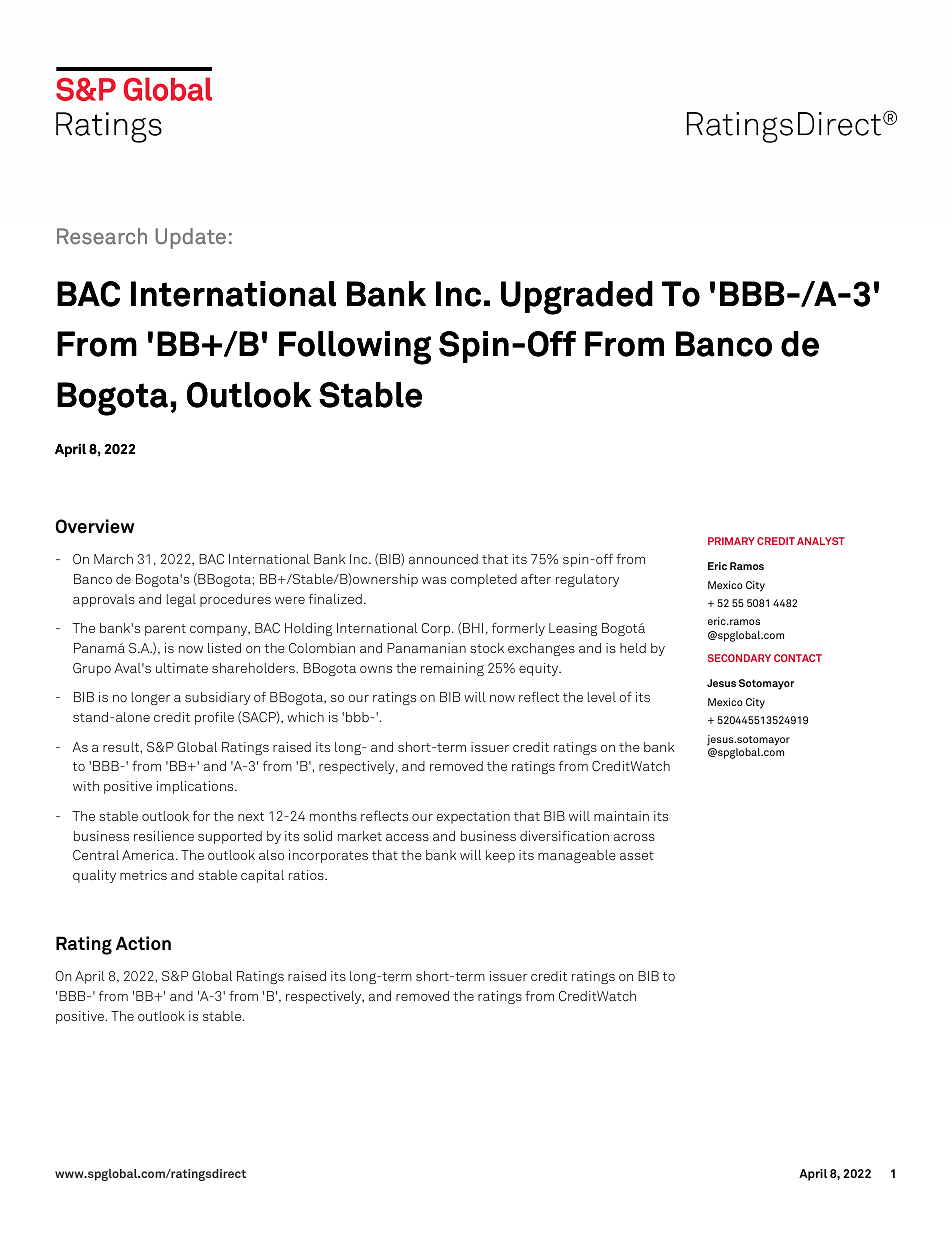 This screenshot has width=952, height=1233. I want to click on ultimate, so click(182, 668).
